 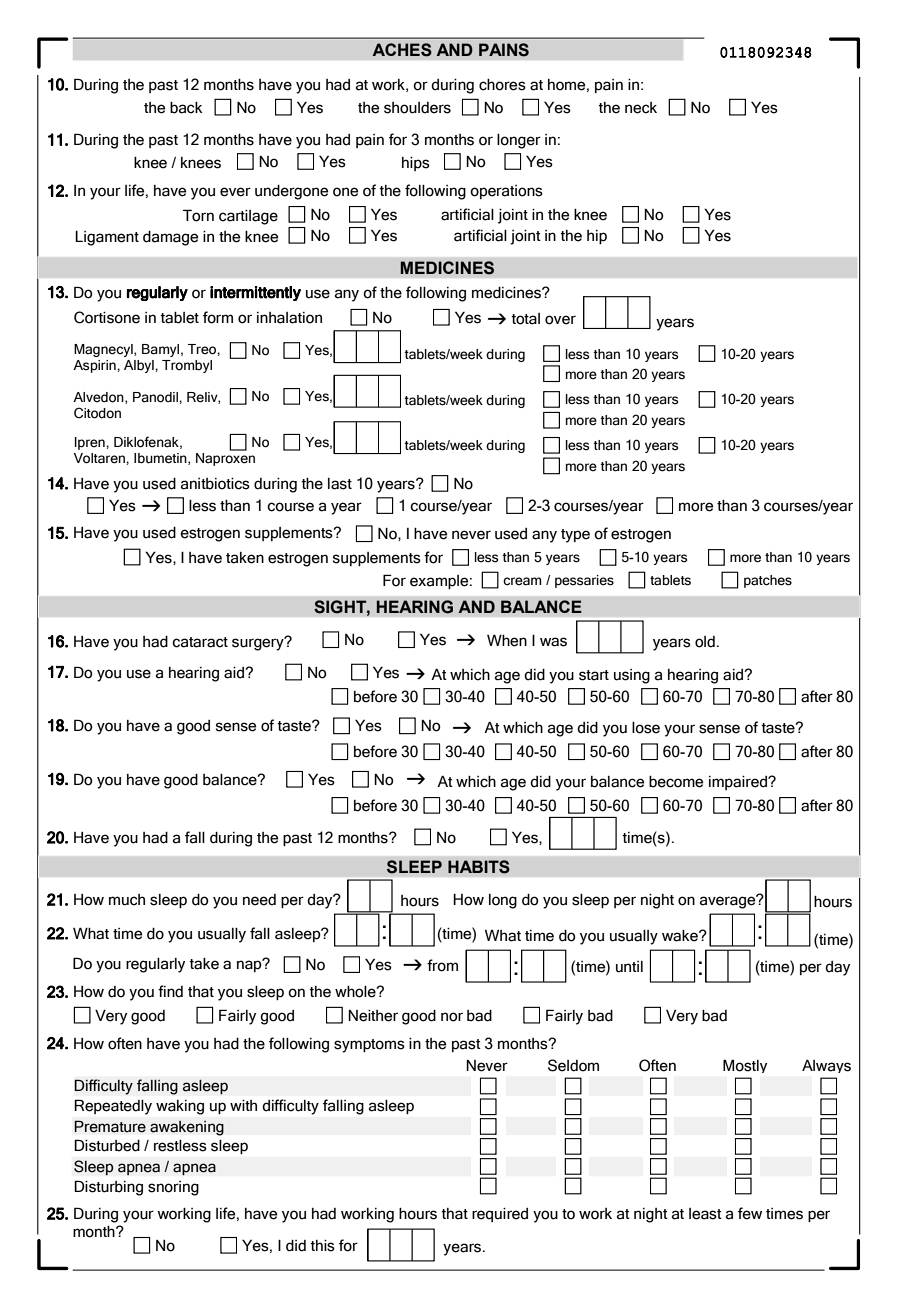 I want to click on snoring, so click(x=173, y=1188).
